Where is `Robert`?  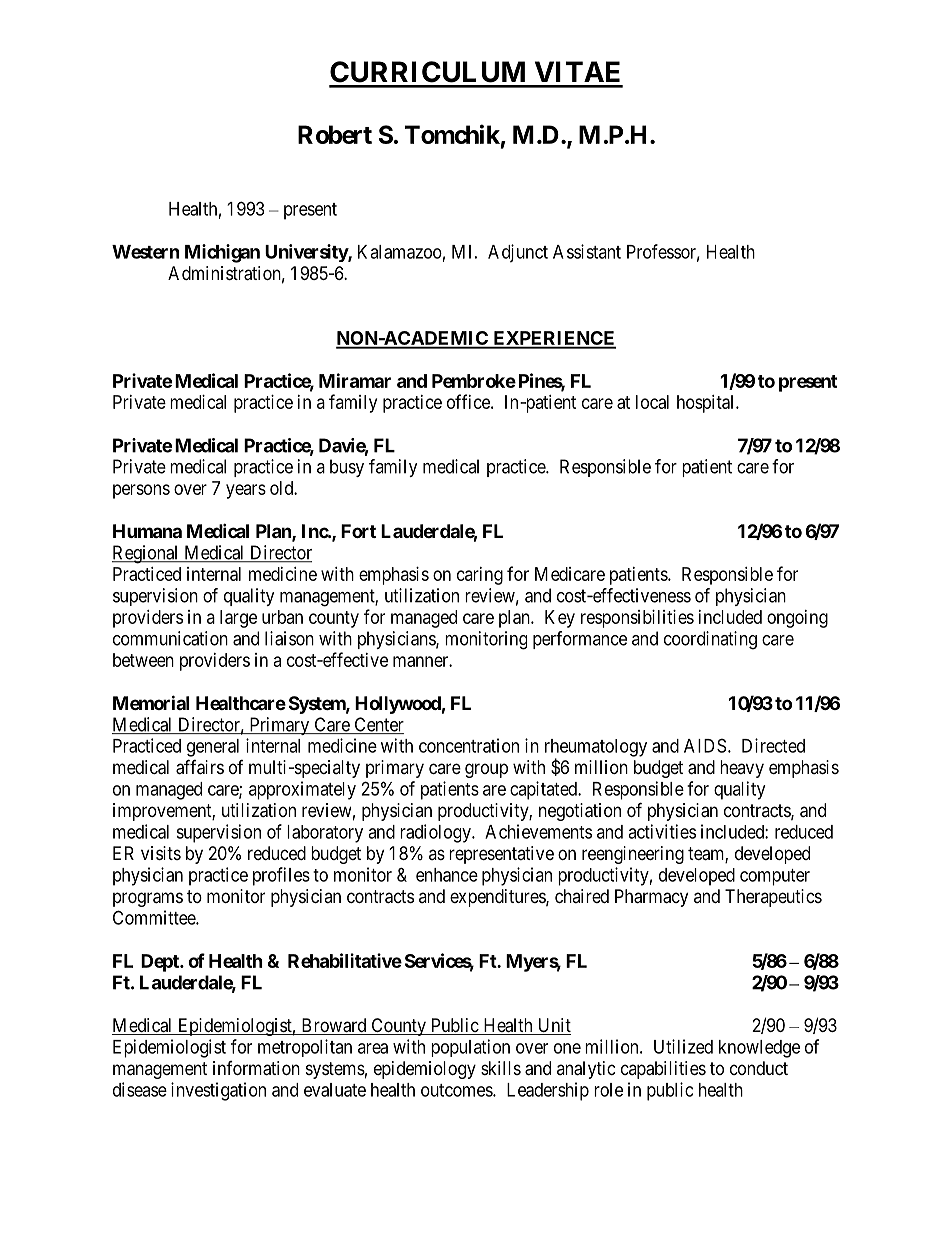
Robert is located at coordinates (335, 134).
